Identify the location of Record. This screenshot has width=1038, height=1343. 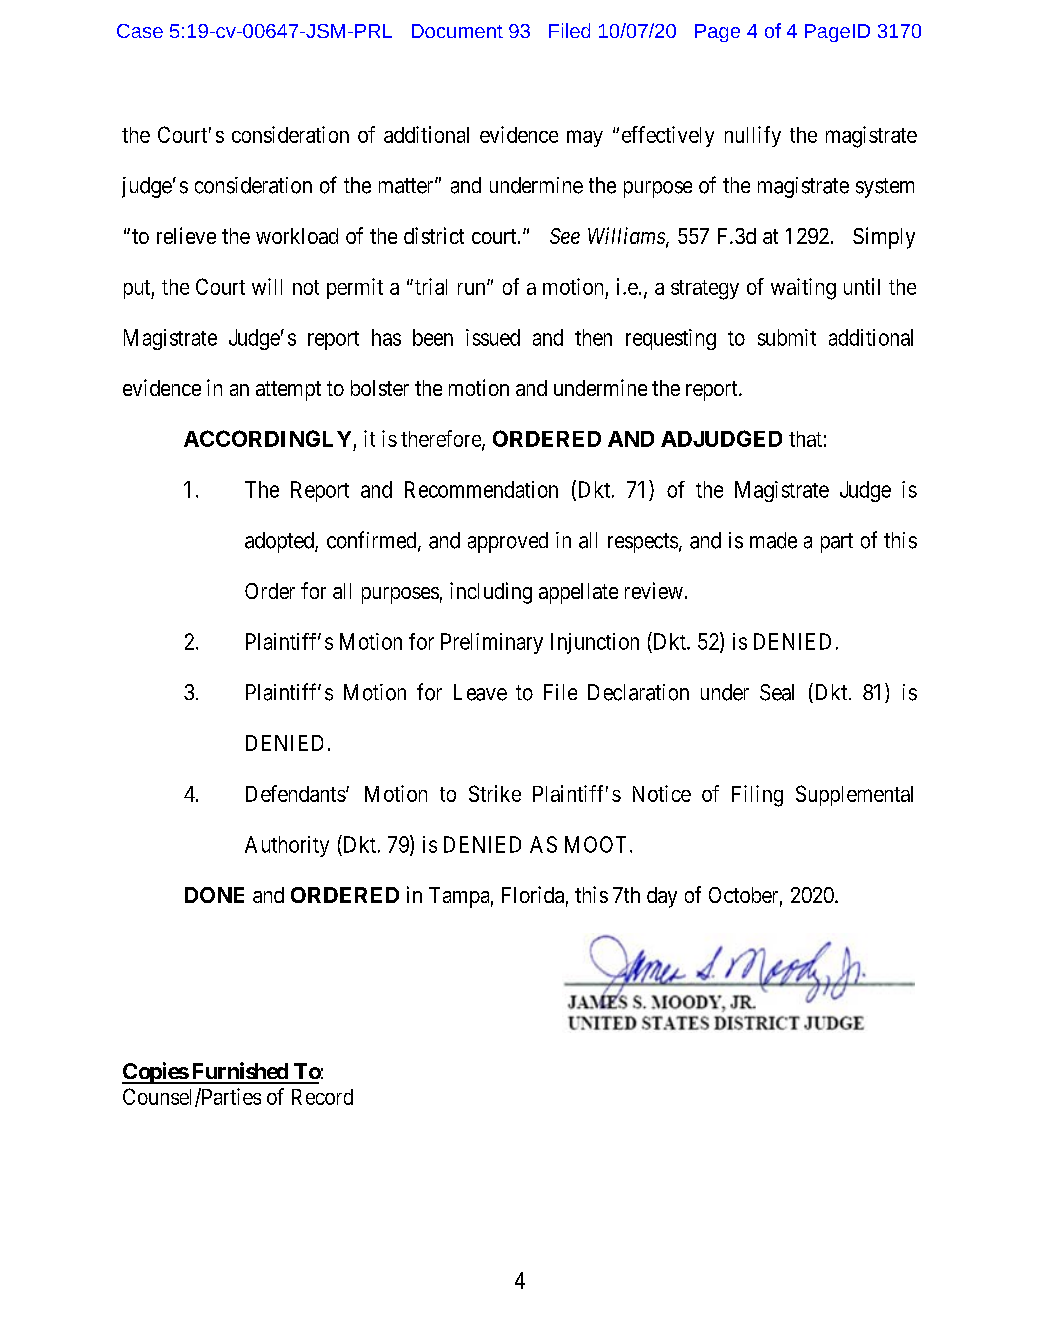
(322, 1097).
